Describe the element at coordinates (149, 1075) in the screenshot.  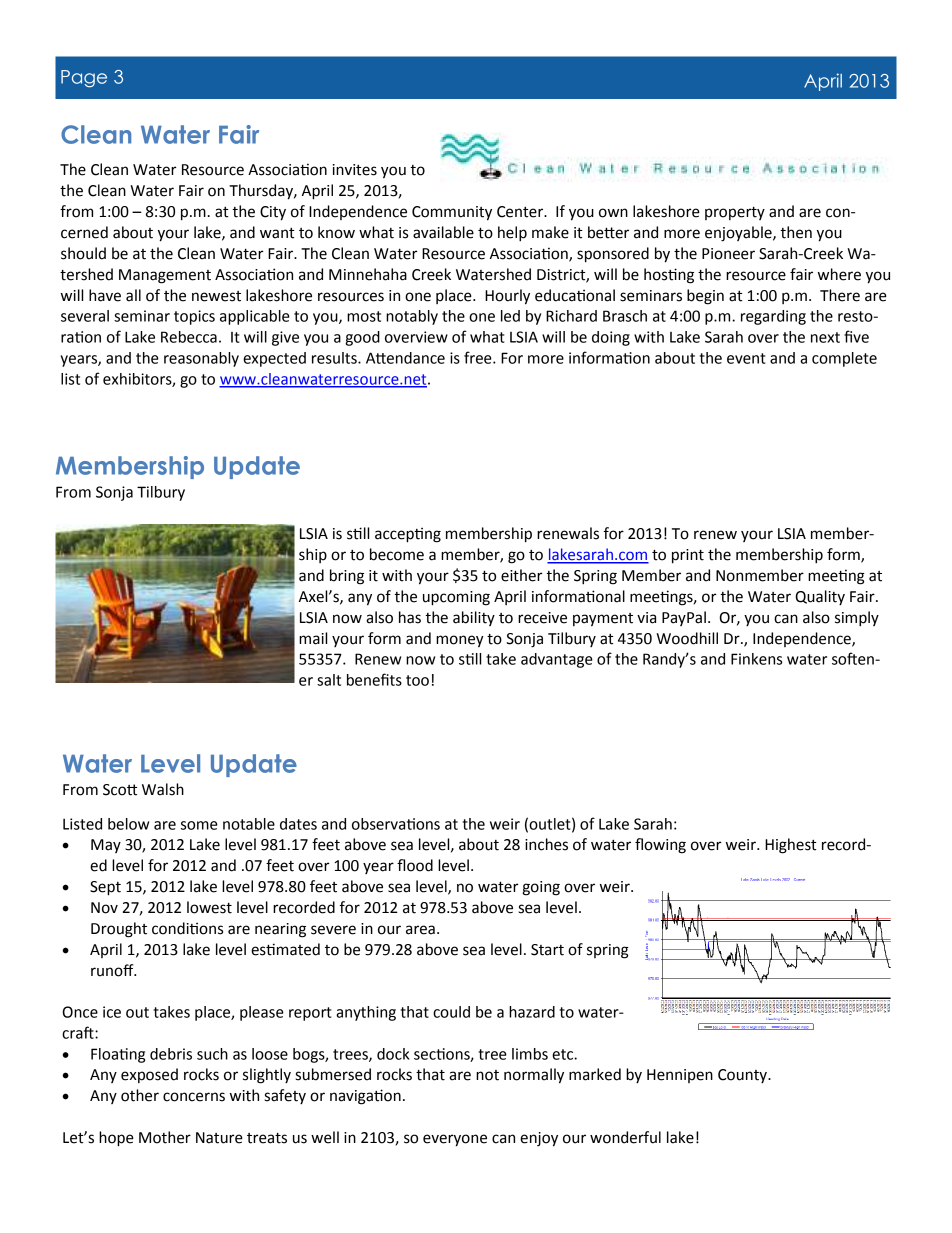
I see `exposed` at that location.
